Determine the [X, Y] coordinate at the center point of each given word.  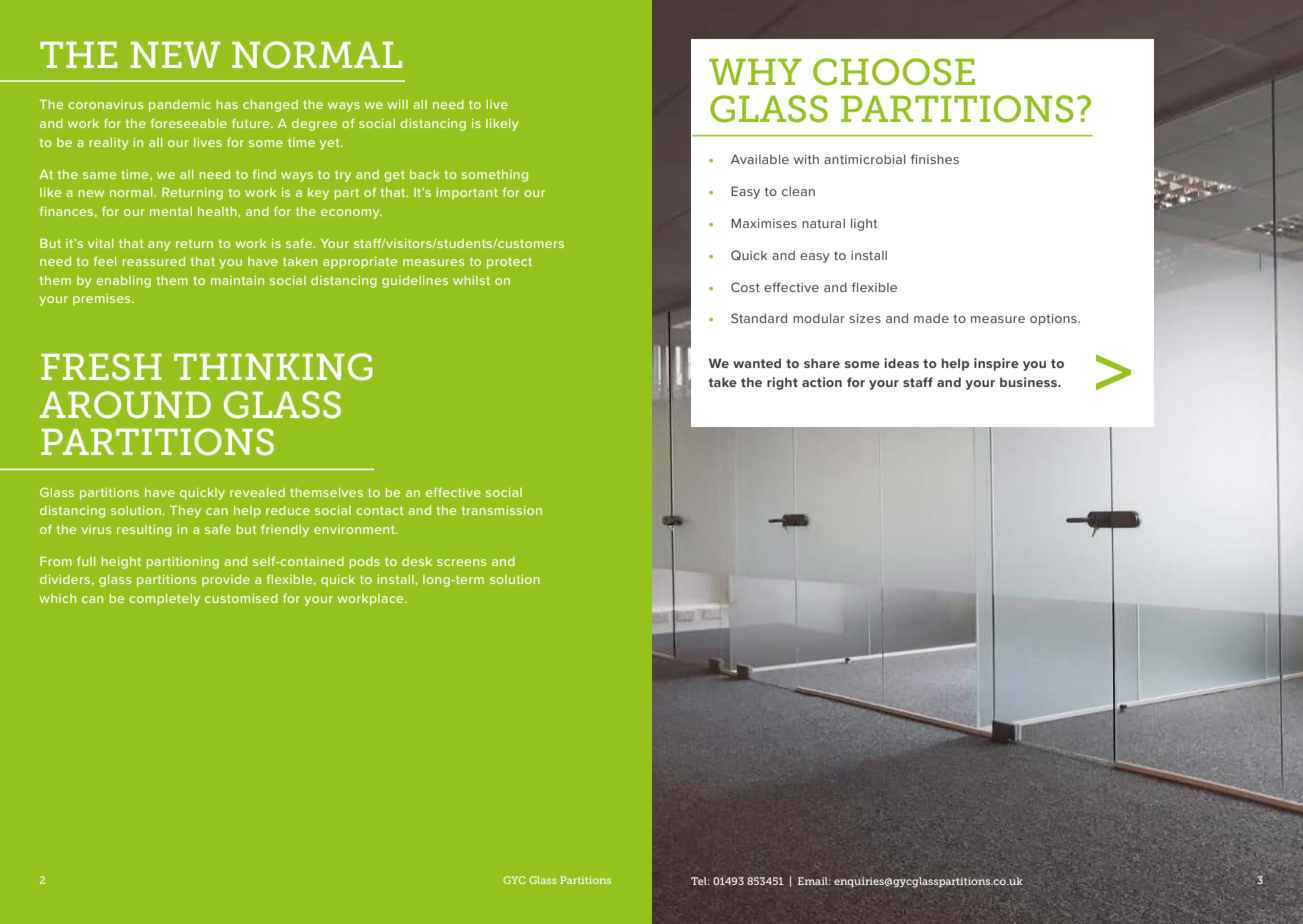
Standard [759, 318]
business [1030, 382]
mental [171, 211]
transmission [501, 510]
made [931, 318]
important [467, 194]
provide [226, 581]
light [864, 224]
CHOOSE [894, 72]
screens [461, 562]
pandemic [180, 106]
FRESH [101, 367]
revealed [257, 492]
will [398, 104]
